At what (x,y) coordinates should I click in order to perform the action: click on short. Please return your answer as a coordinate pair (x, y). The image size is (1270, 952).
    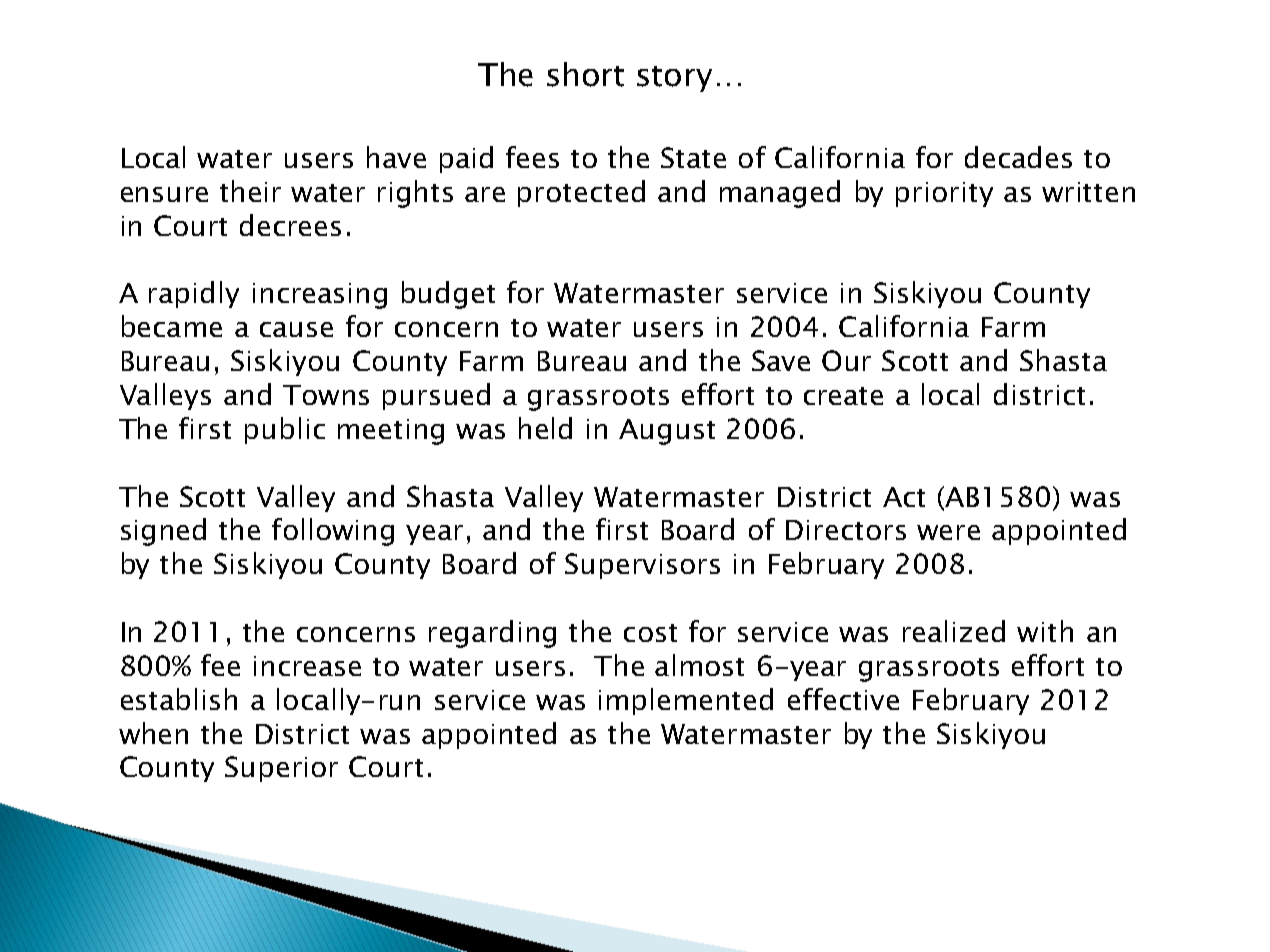
    Looking at the image, I should click on (585, 74).
